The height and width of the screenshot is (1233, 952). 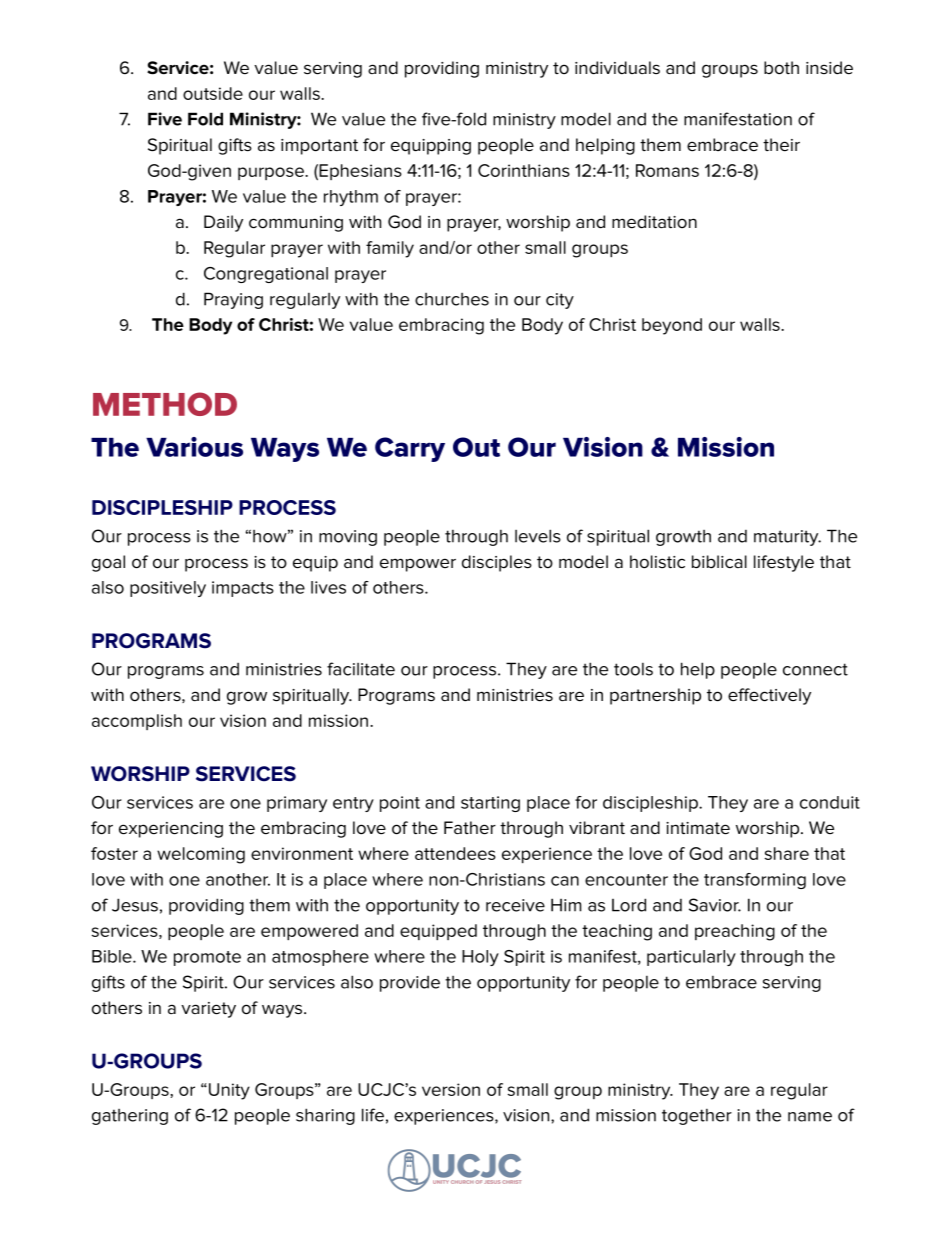 What do you see at coordinates (130, 1117) in the screenshot?
I see `gathering` at bounding box center [130, 1117].
